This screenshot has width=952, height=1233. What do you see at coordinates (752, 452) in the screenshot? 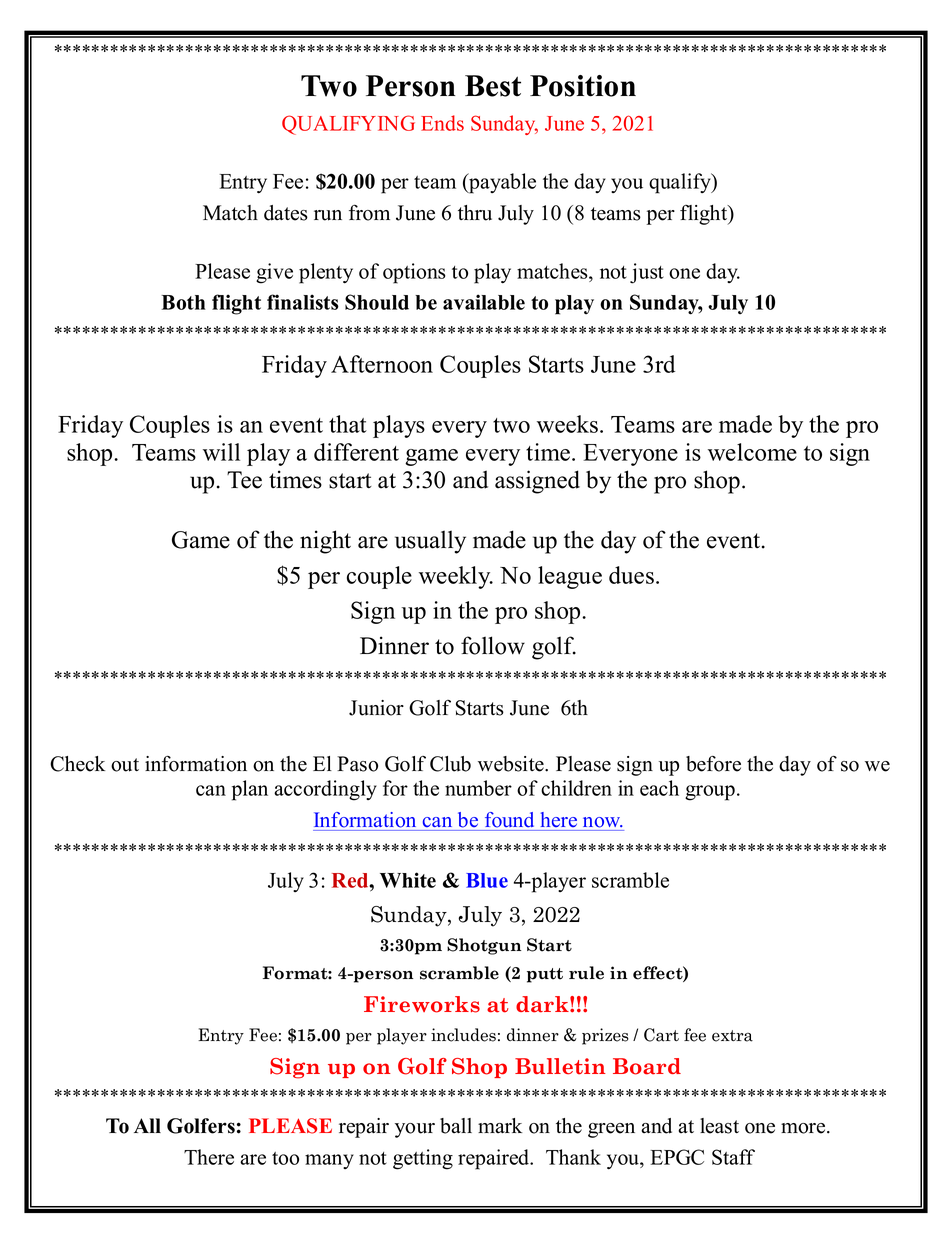
I see `welcome` at bounding box center [752, 452].
